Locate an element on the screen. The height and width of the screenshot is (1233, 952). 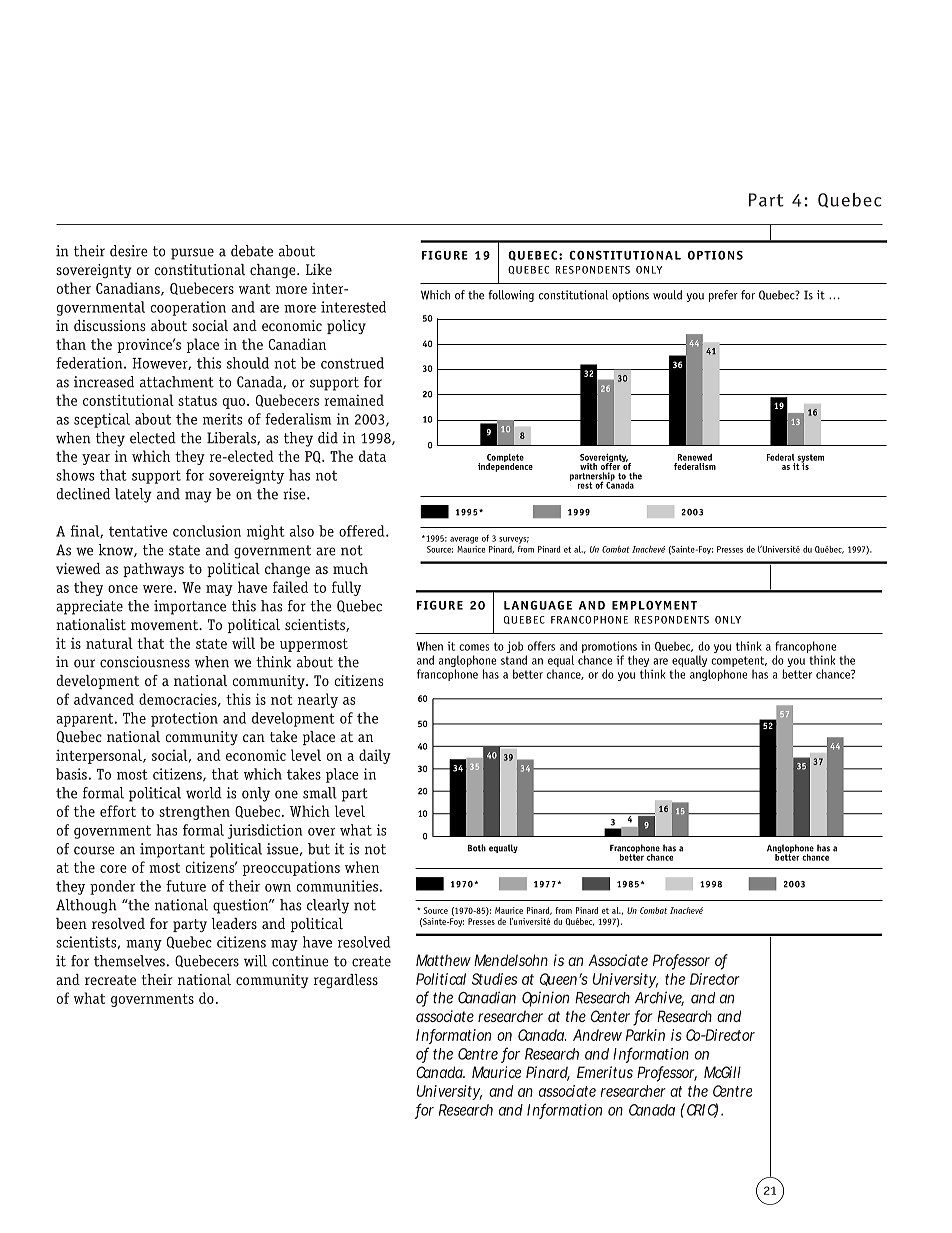
pursue is located at coordinates (192, 254).
